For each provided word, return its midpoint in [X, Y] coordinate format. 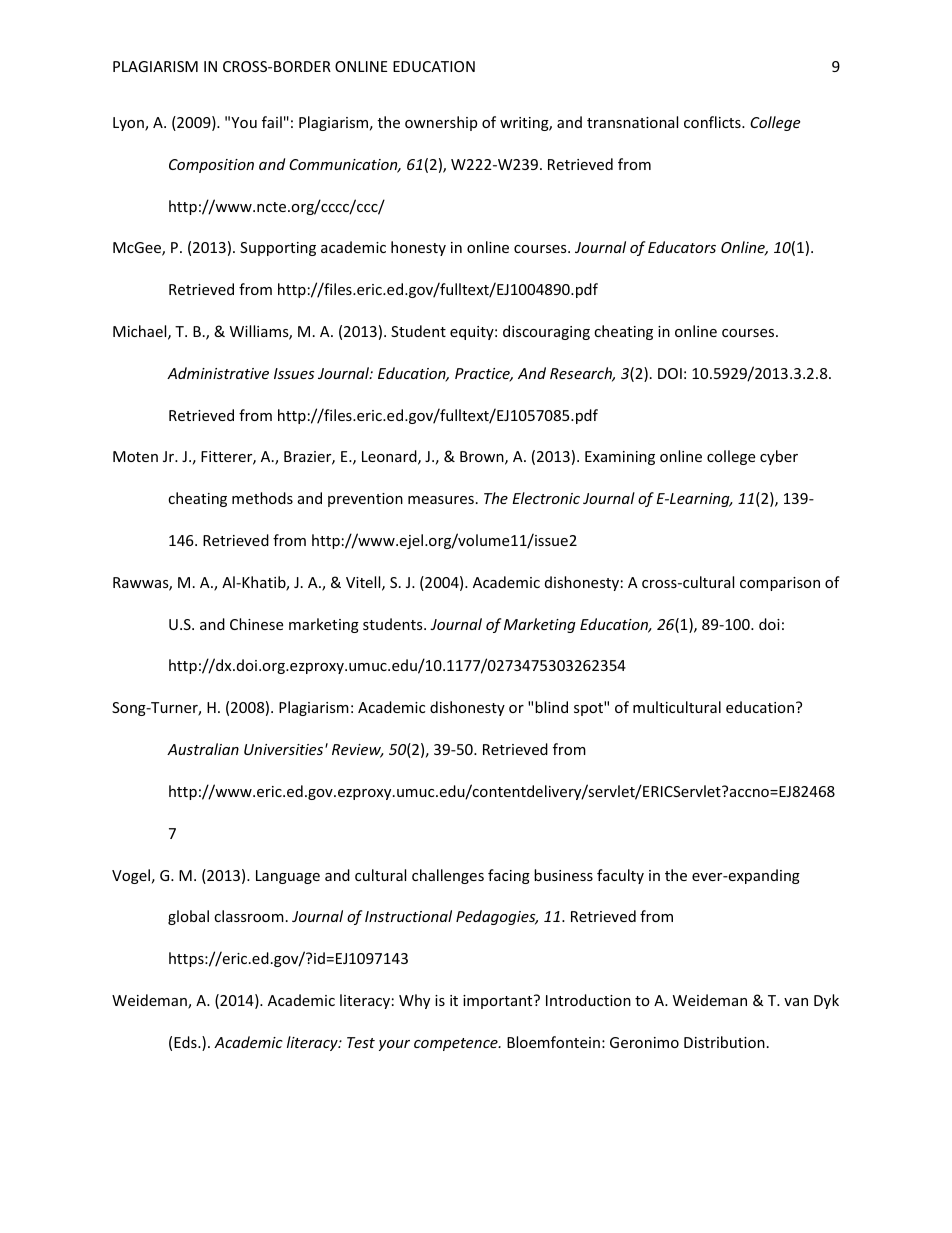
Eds [186, 1042]
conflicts [713, 122]
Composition [211, 166]
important [499, 1002]
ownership [441, 123]
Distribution [724, 1042]
